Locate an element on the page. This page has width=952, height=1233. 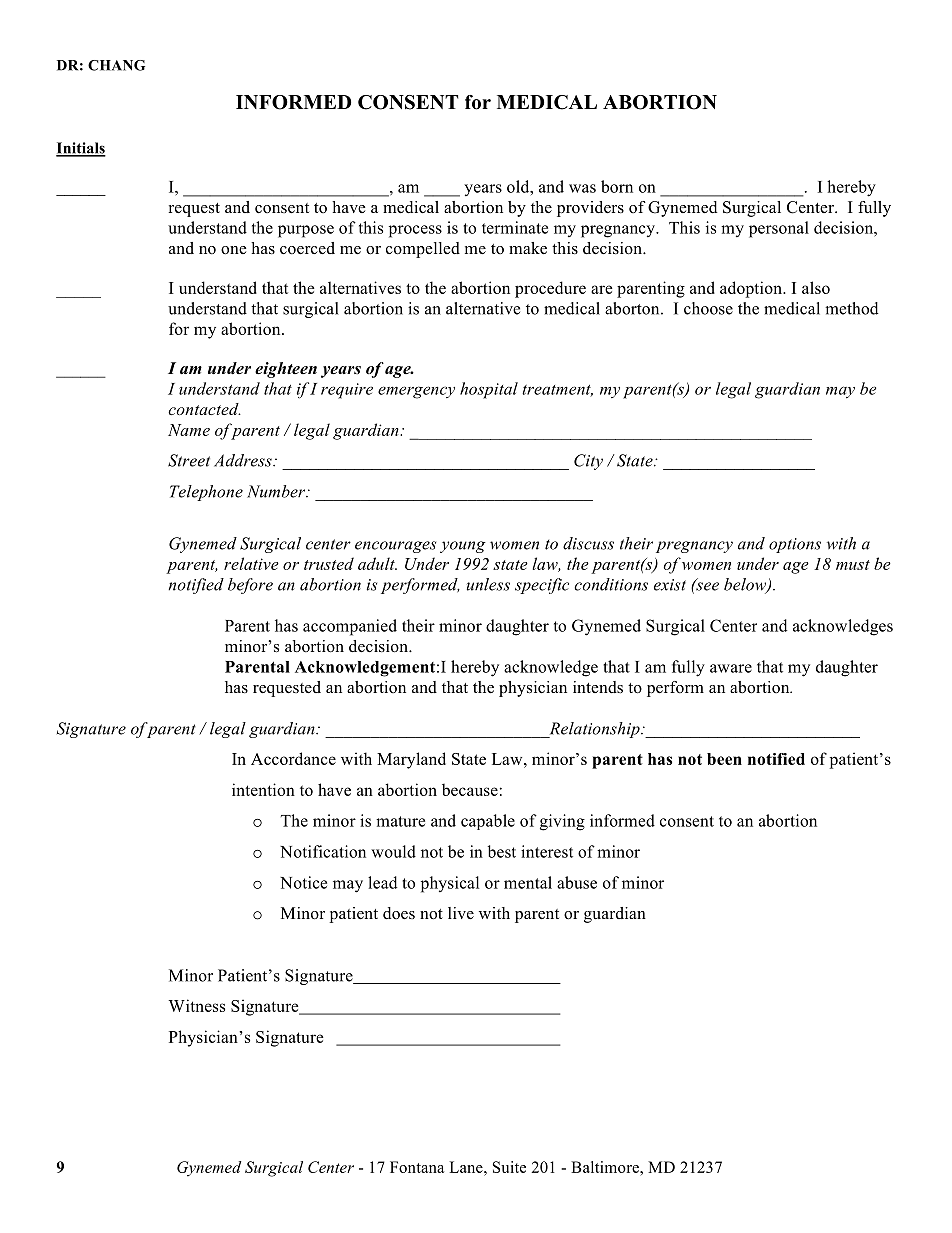
was is located at coordinates (582, 188).
